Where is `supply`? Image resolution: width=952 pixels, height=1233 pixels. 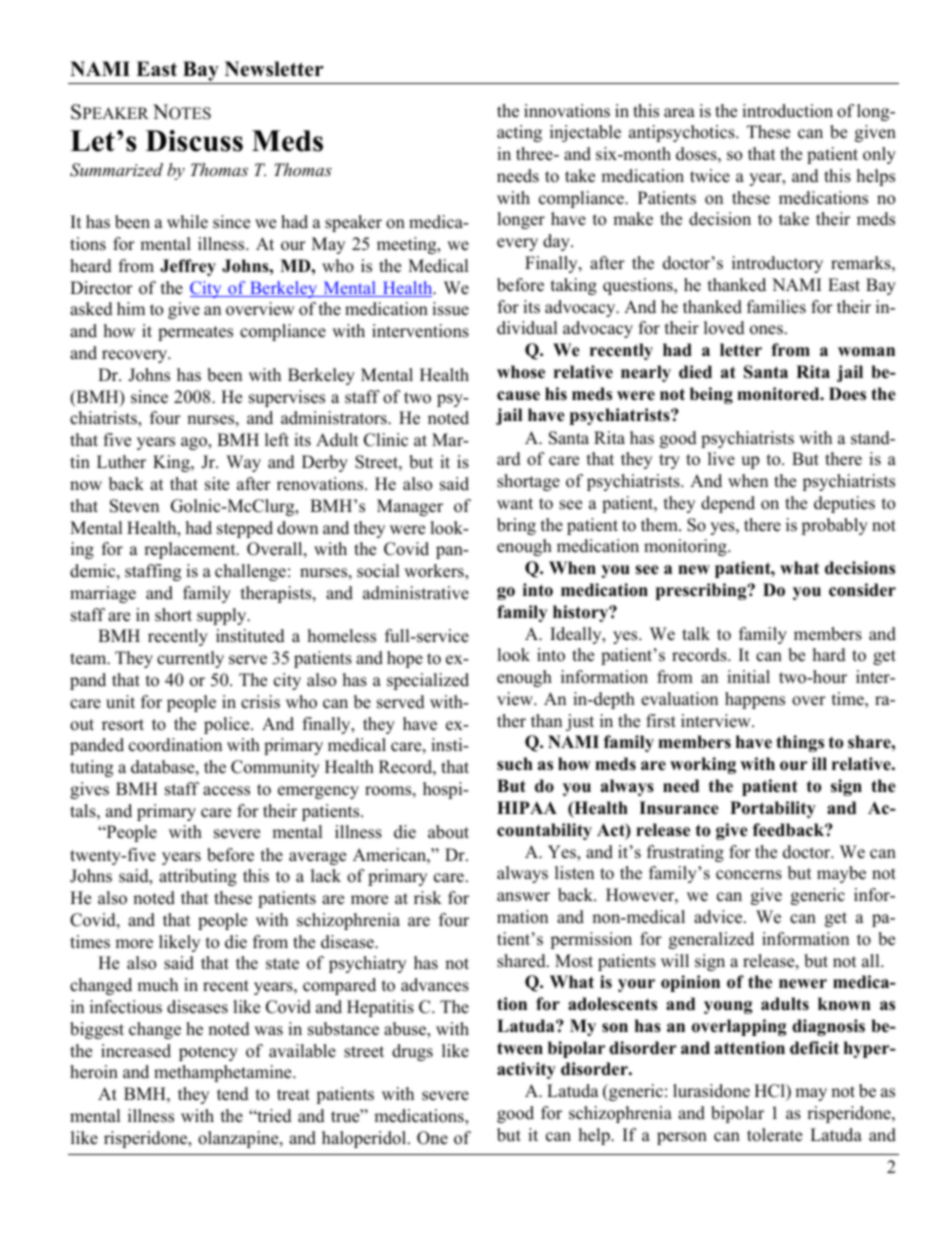
supply is located at coordinates (223, 616).
